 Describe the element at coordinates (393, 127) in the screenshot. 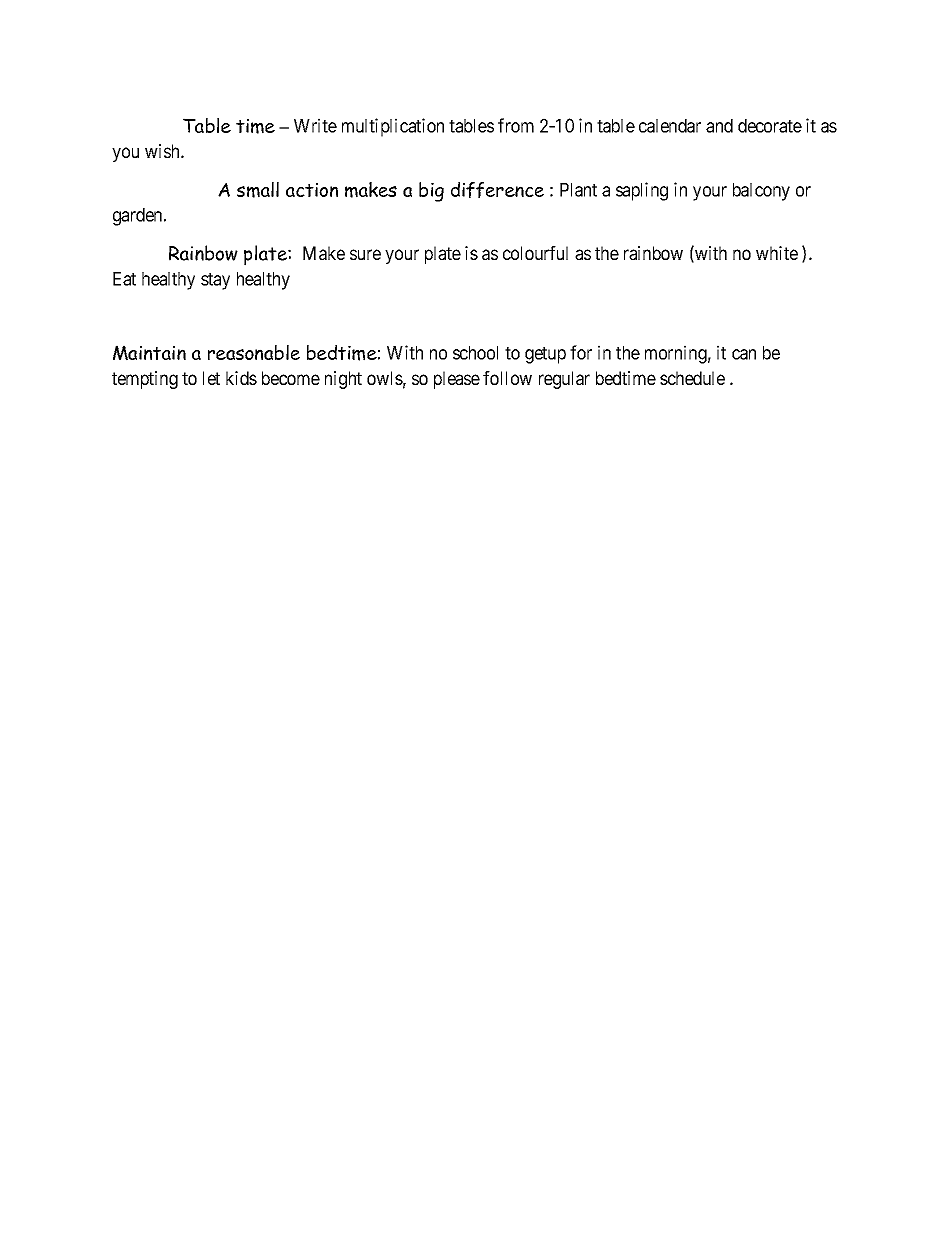

I see `multiplication` at that location.
